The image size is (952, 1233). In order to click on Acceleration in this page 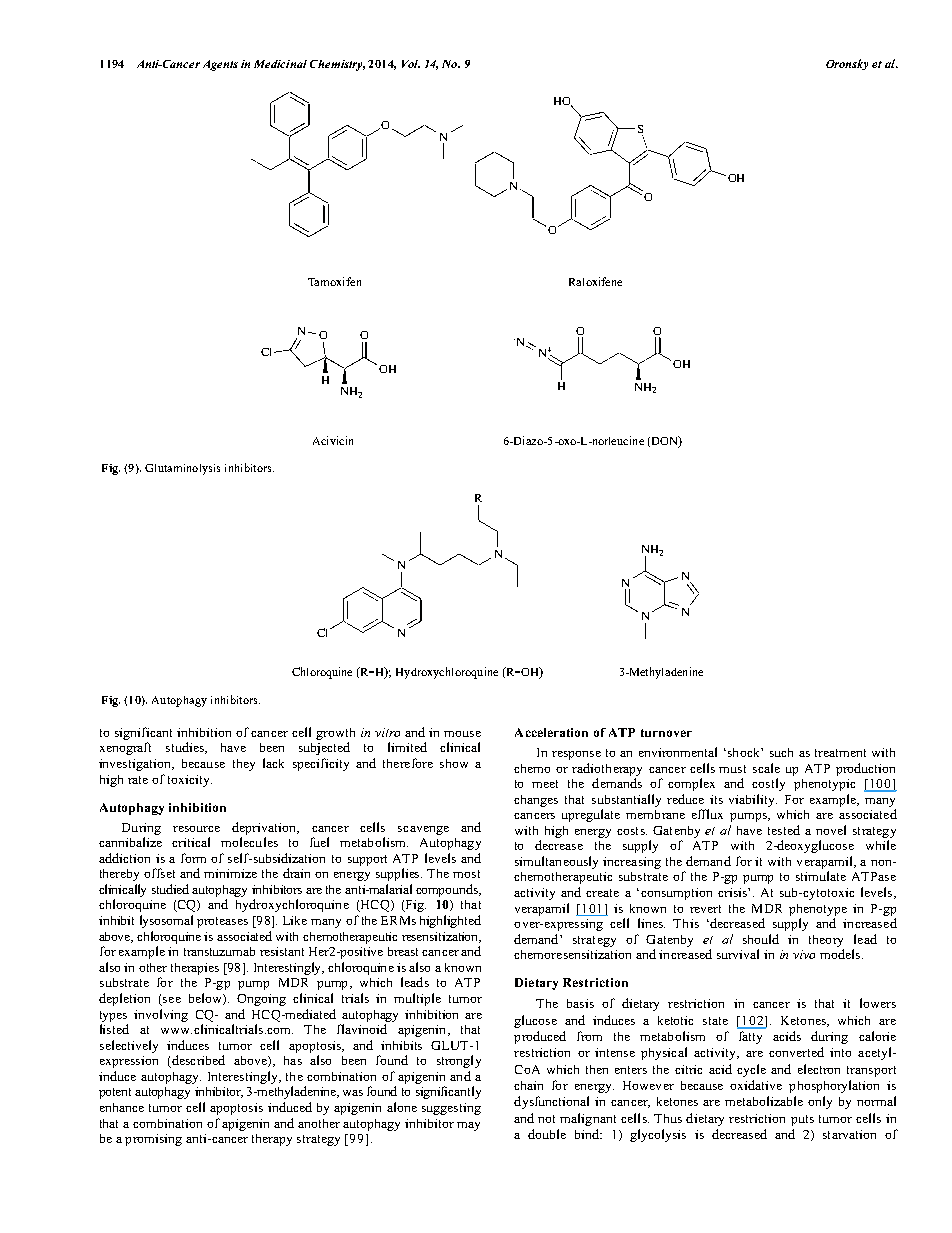, I will do `click(551, 732)`.
